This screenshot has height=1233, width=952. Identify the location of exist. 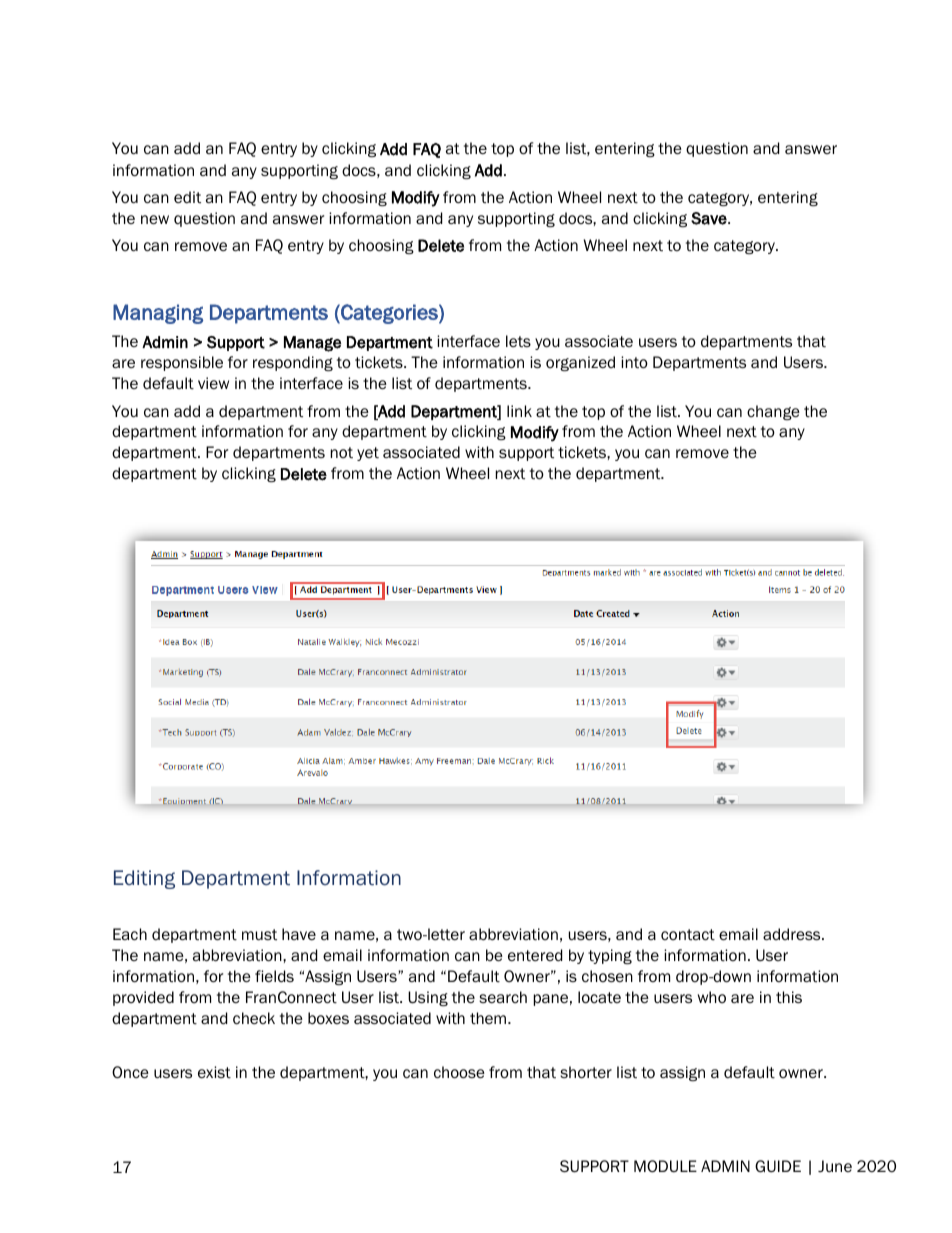
(214, 1072).
